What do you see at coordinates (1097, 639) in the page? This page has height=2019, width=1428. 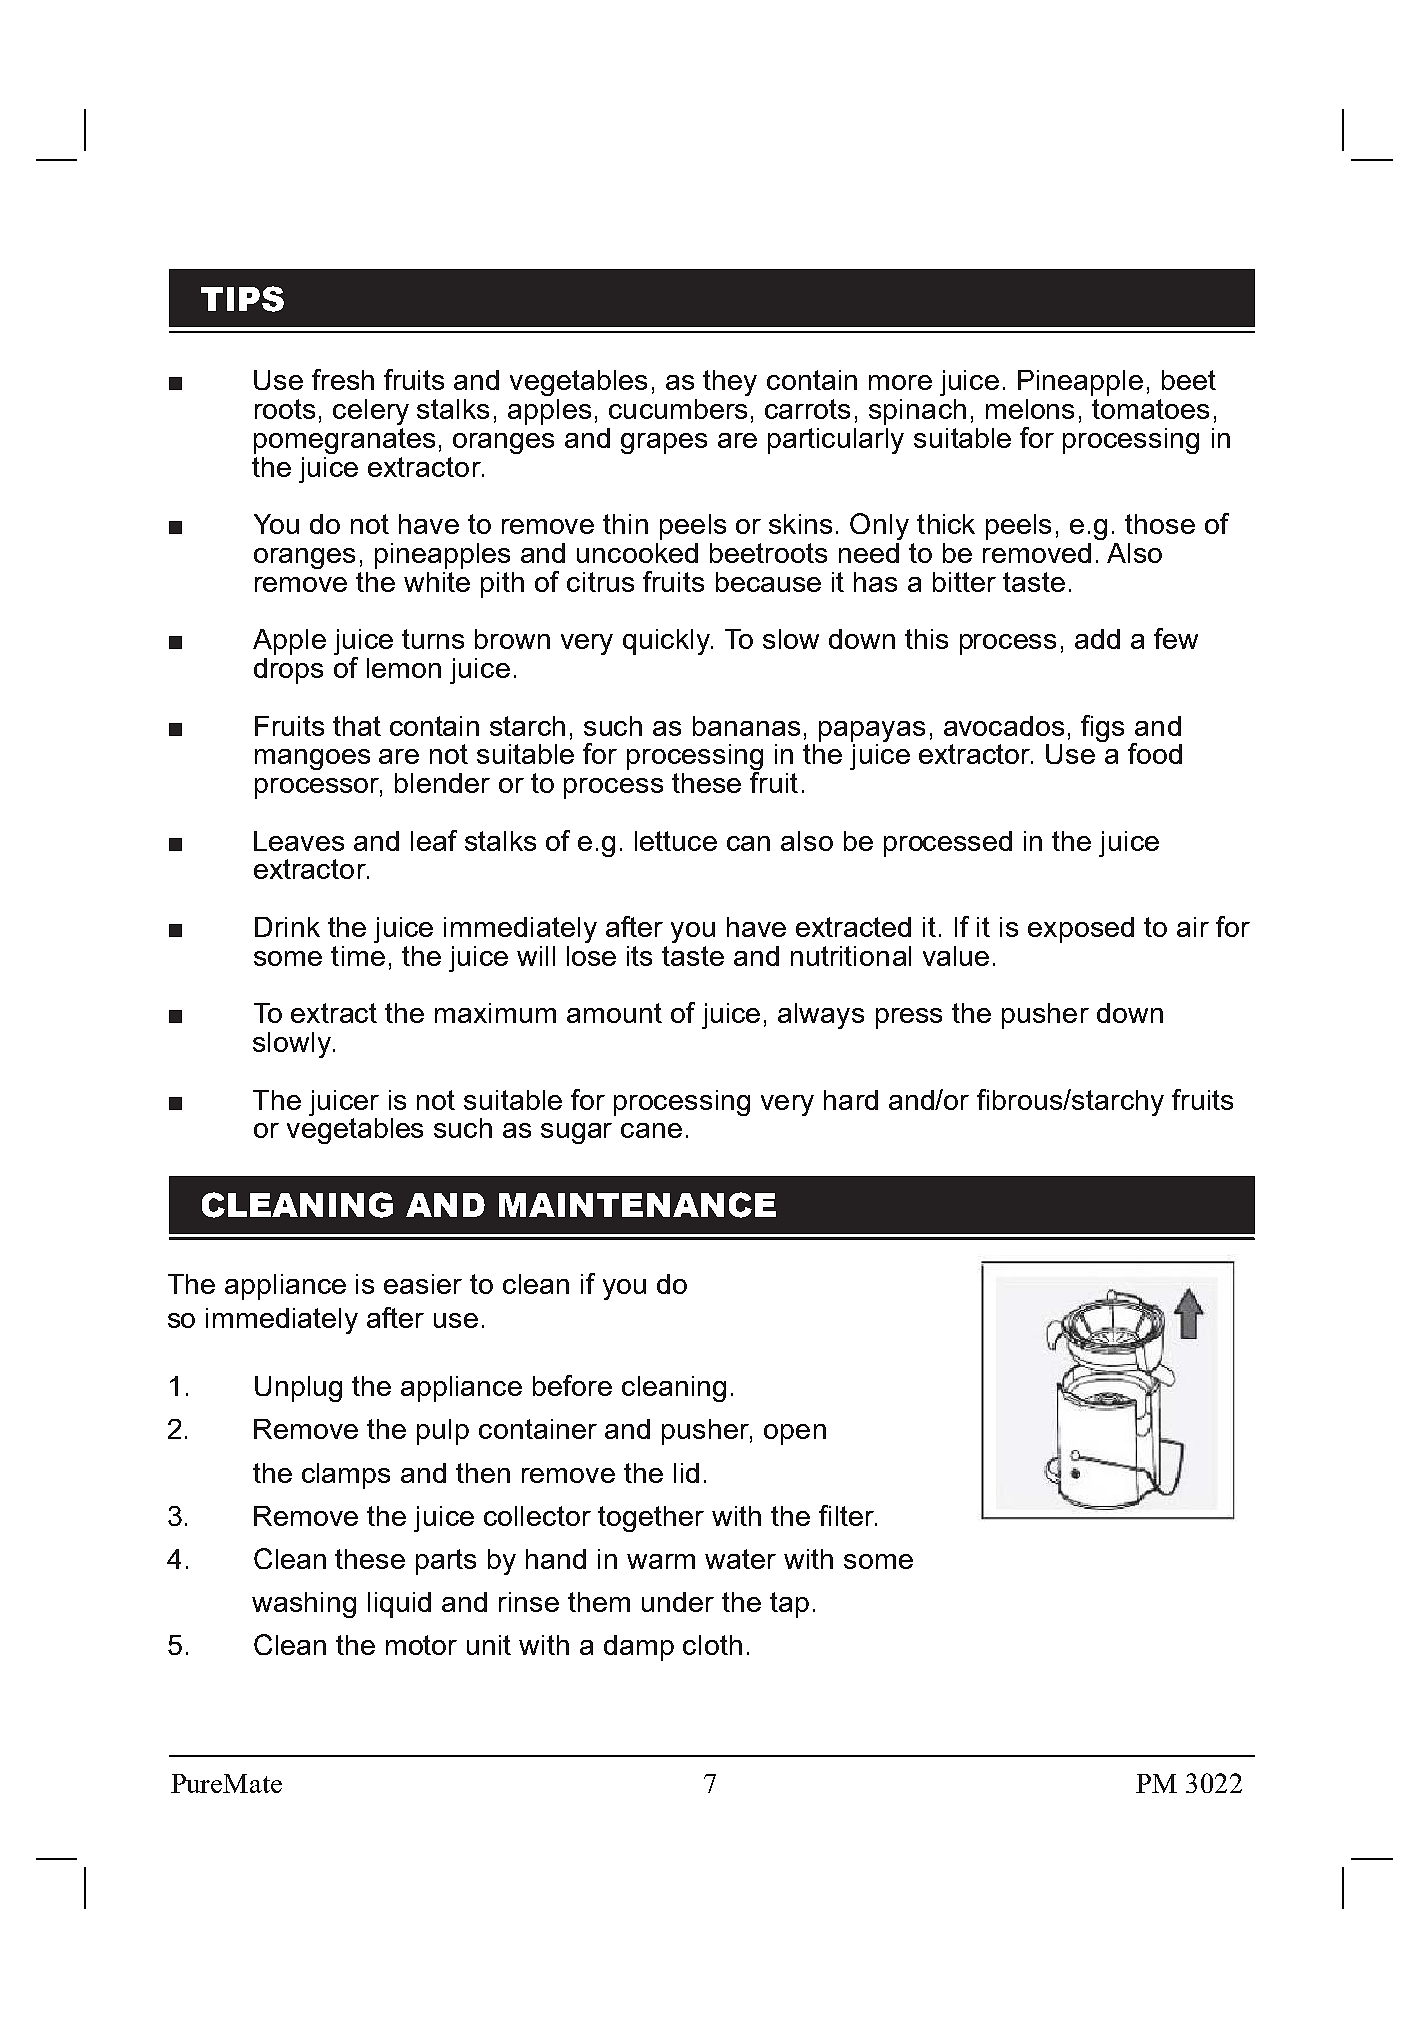 I see `add` at bounding box center [1097, 639].
